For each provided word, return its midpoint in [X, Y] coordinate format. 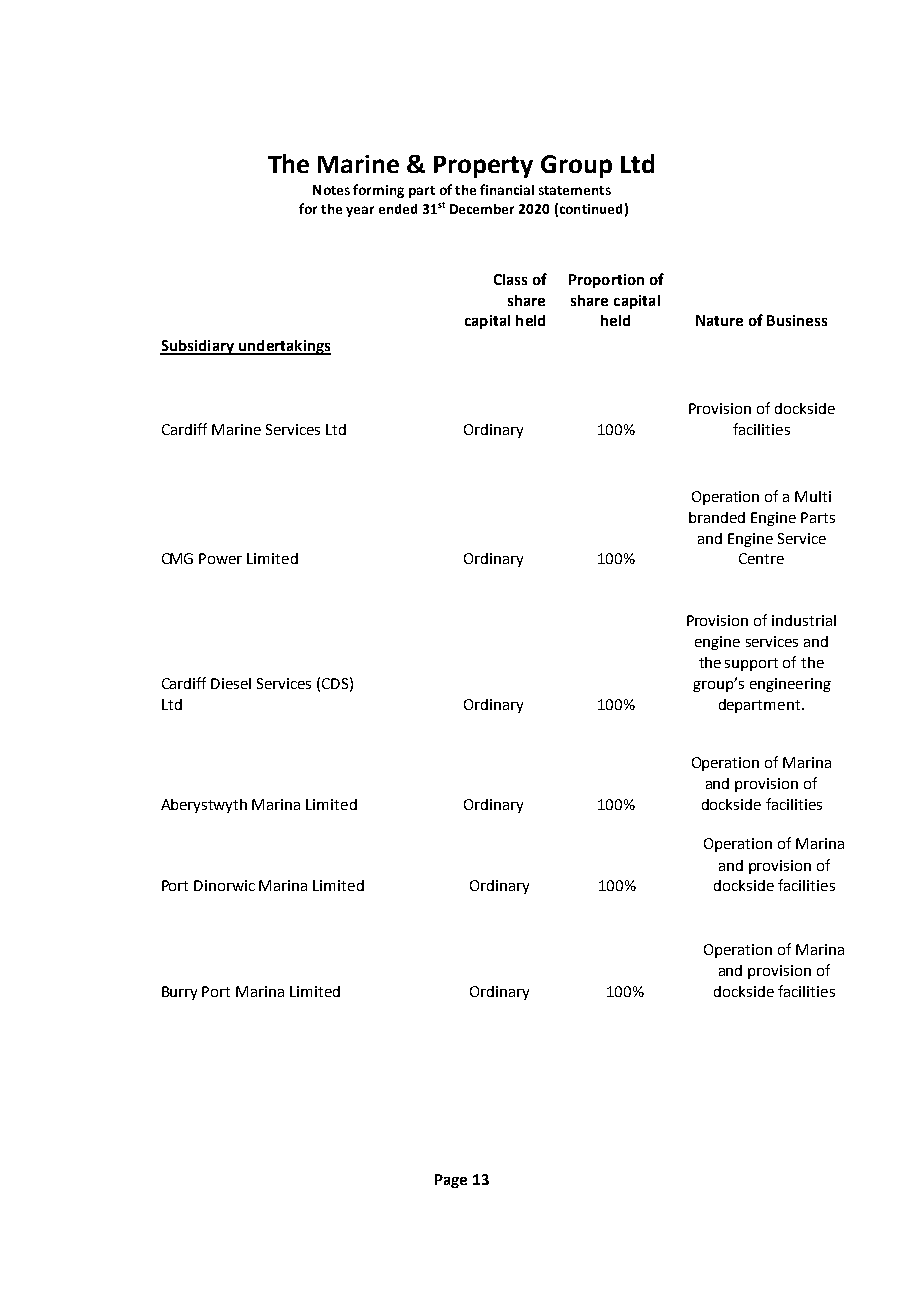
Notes [331, 190]
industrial [804, 620]
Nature [719, 320]
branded [717, 517]
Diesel [231, 683]
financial [507, 189]
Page [451, 1181]
